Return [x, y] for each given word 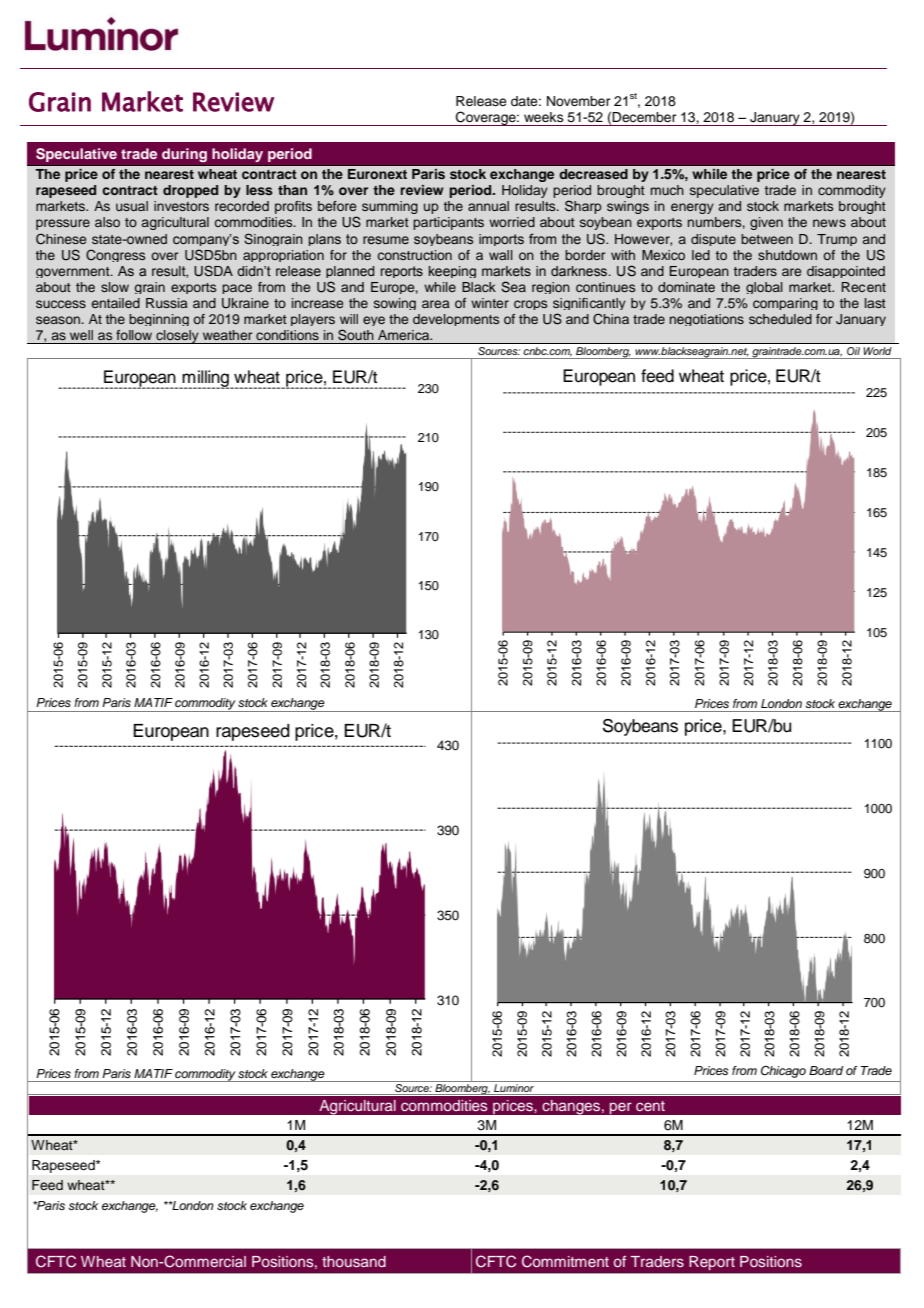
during [184, 155]
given [766, 223]
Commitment [565, 1261]
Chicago [783, 1072]
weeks [544, 117]
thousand [354, 1261]
